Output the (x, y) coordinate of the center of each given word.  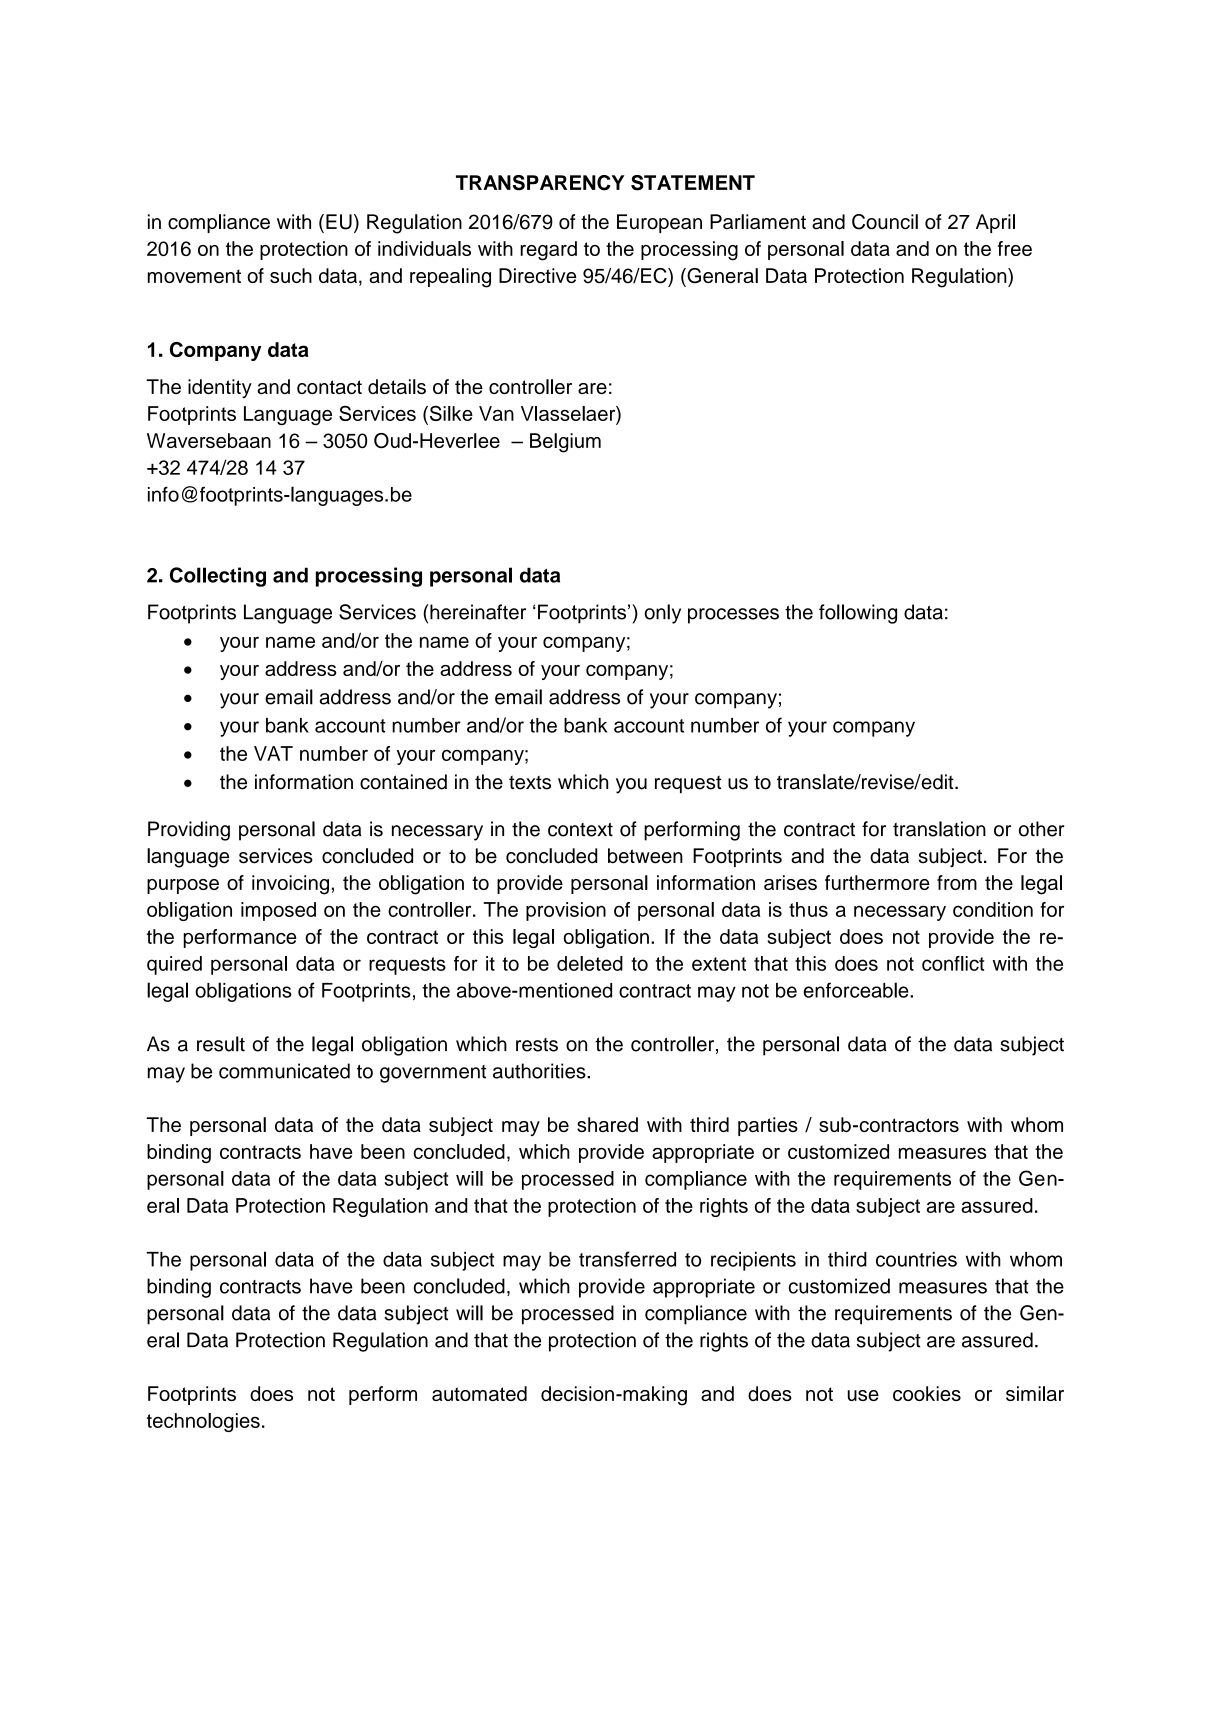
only (662, 614)
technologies (203, 1422)
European (659, 223)
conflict (953, 963)
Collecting (218, 577)
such (291, 275)
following (858, 614)
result (221, 1044)
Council (885, 222)
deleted (590, 963)
